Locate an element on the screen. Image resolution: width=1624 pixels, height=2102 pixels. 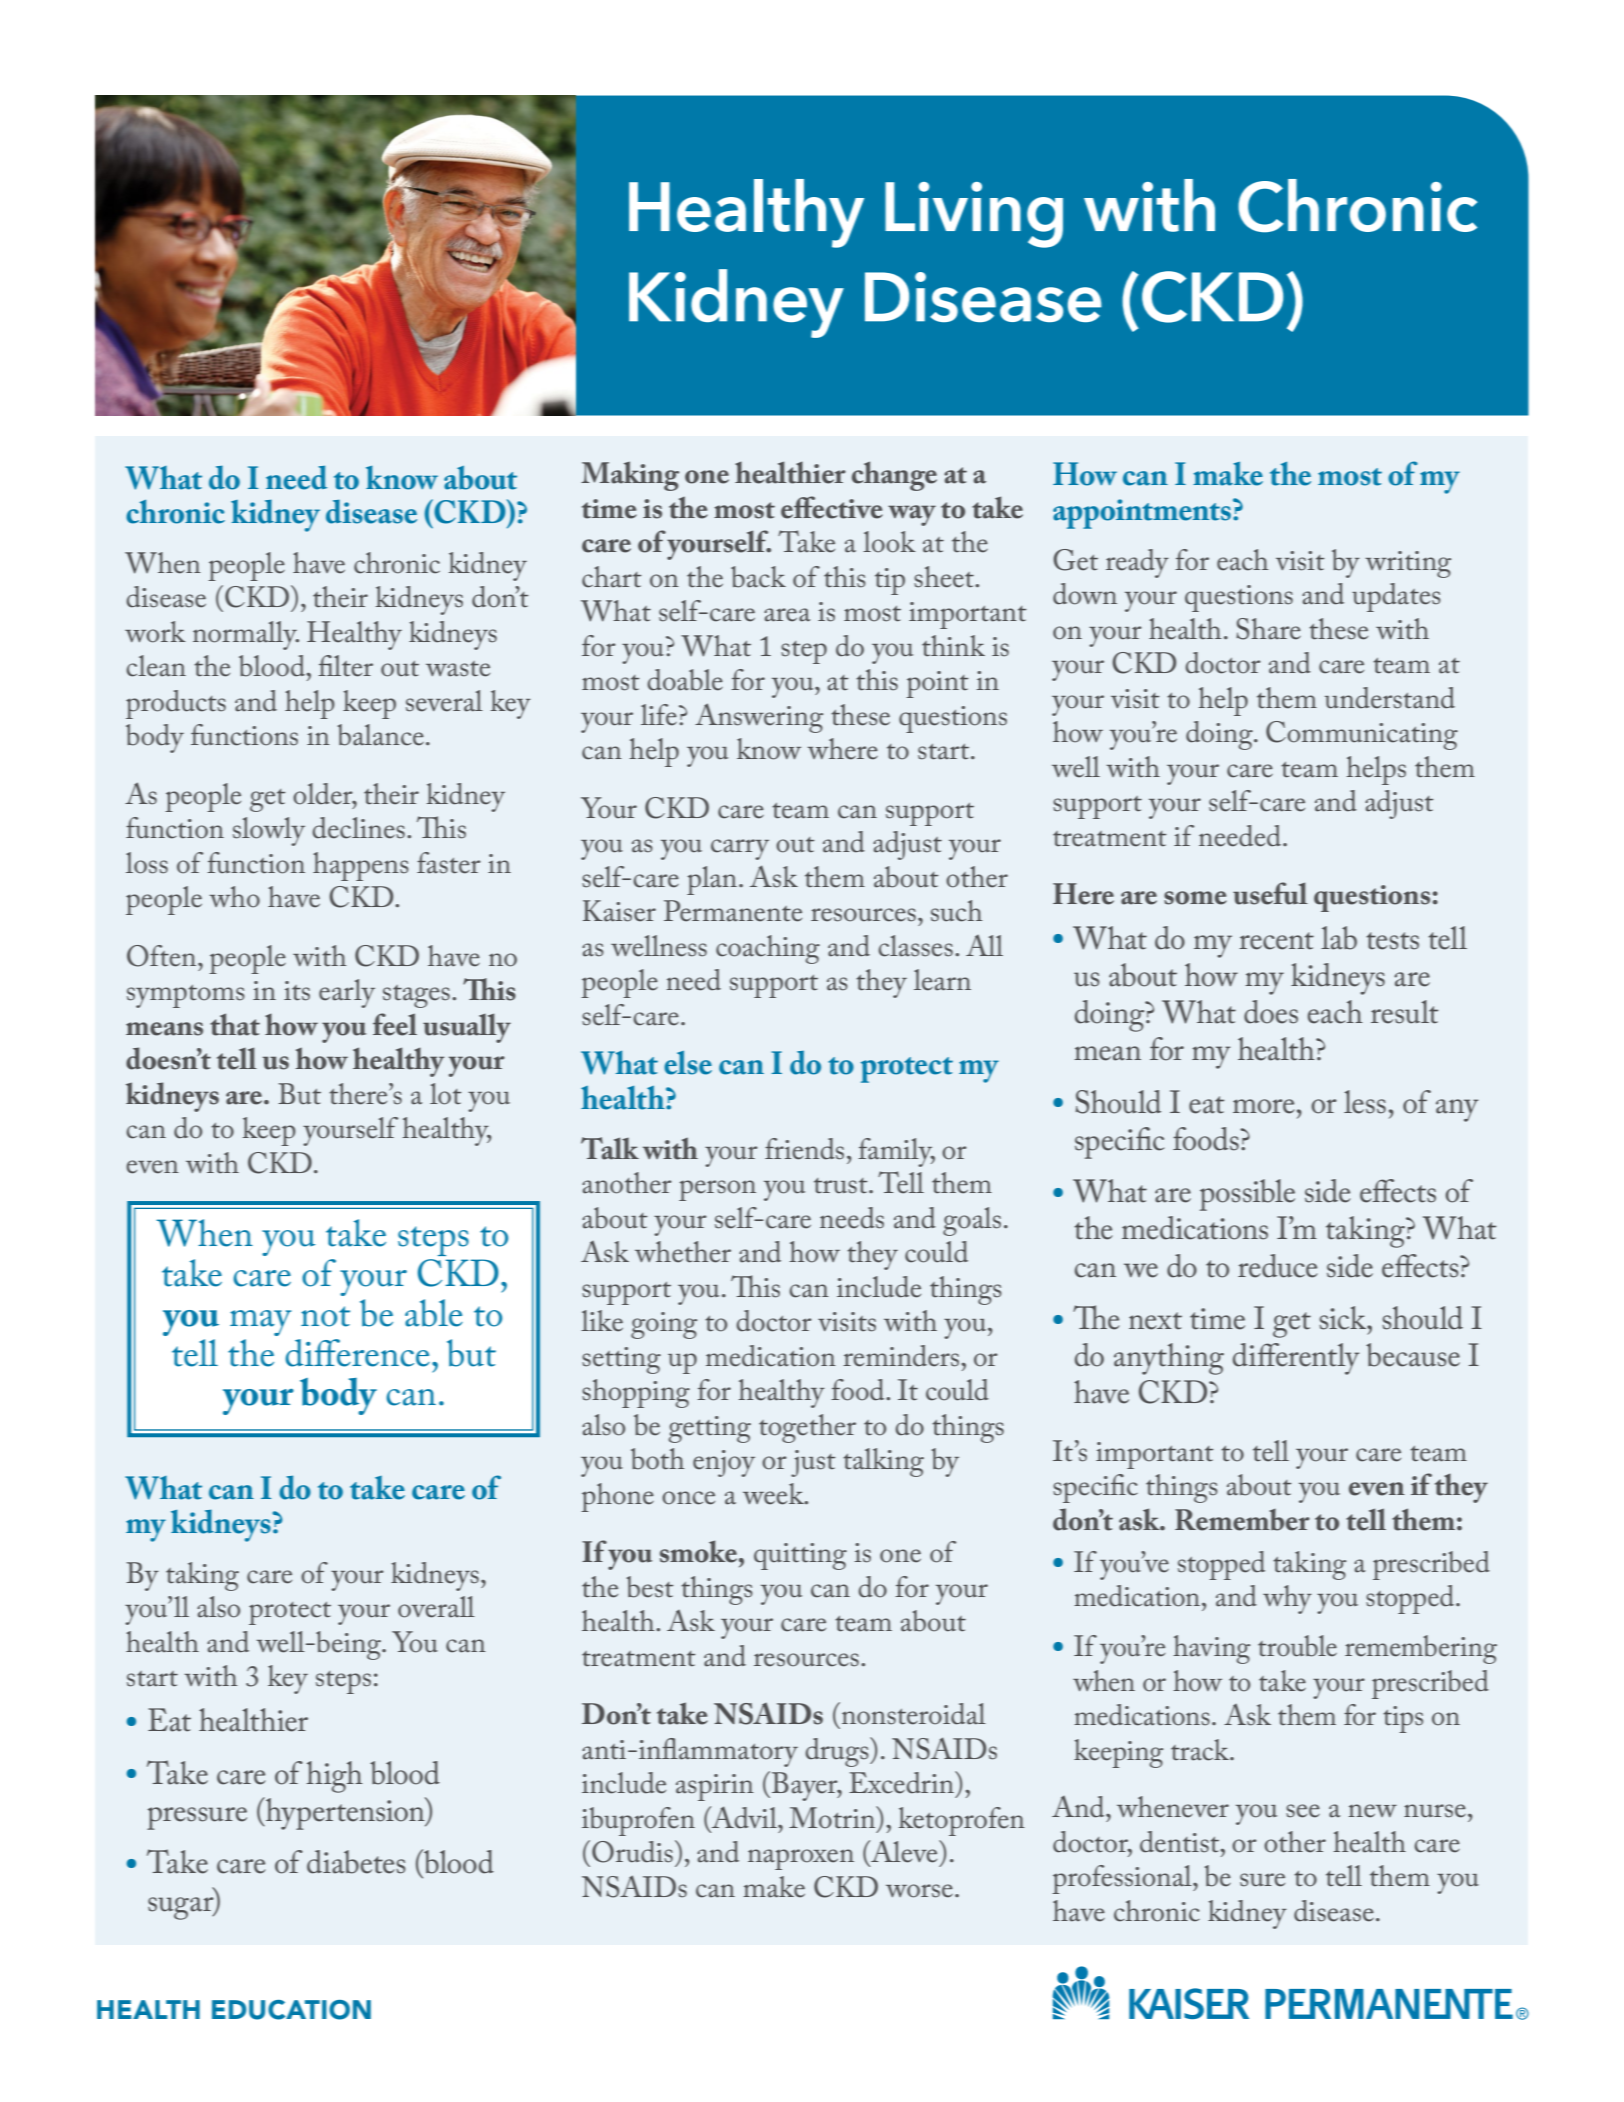
together is located at coordinates (807, 1428).
